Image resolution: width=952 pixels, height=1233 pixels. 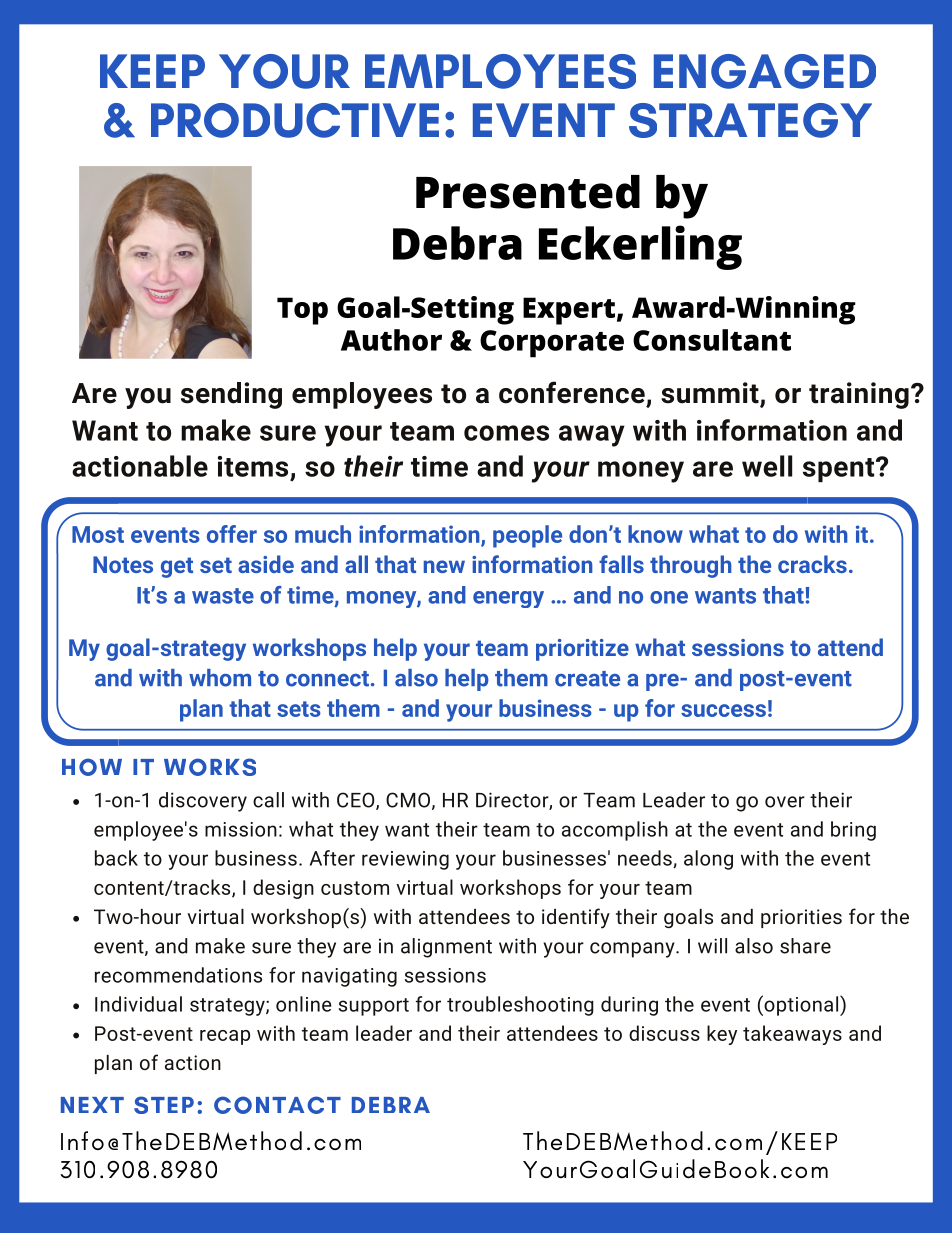 I want to click on along, so click(x=708, y=860).
